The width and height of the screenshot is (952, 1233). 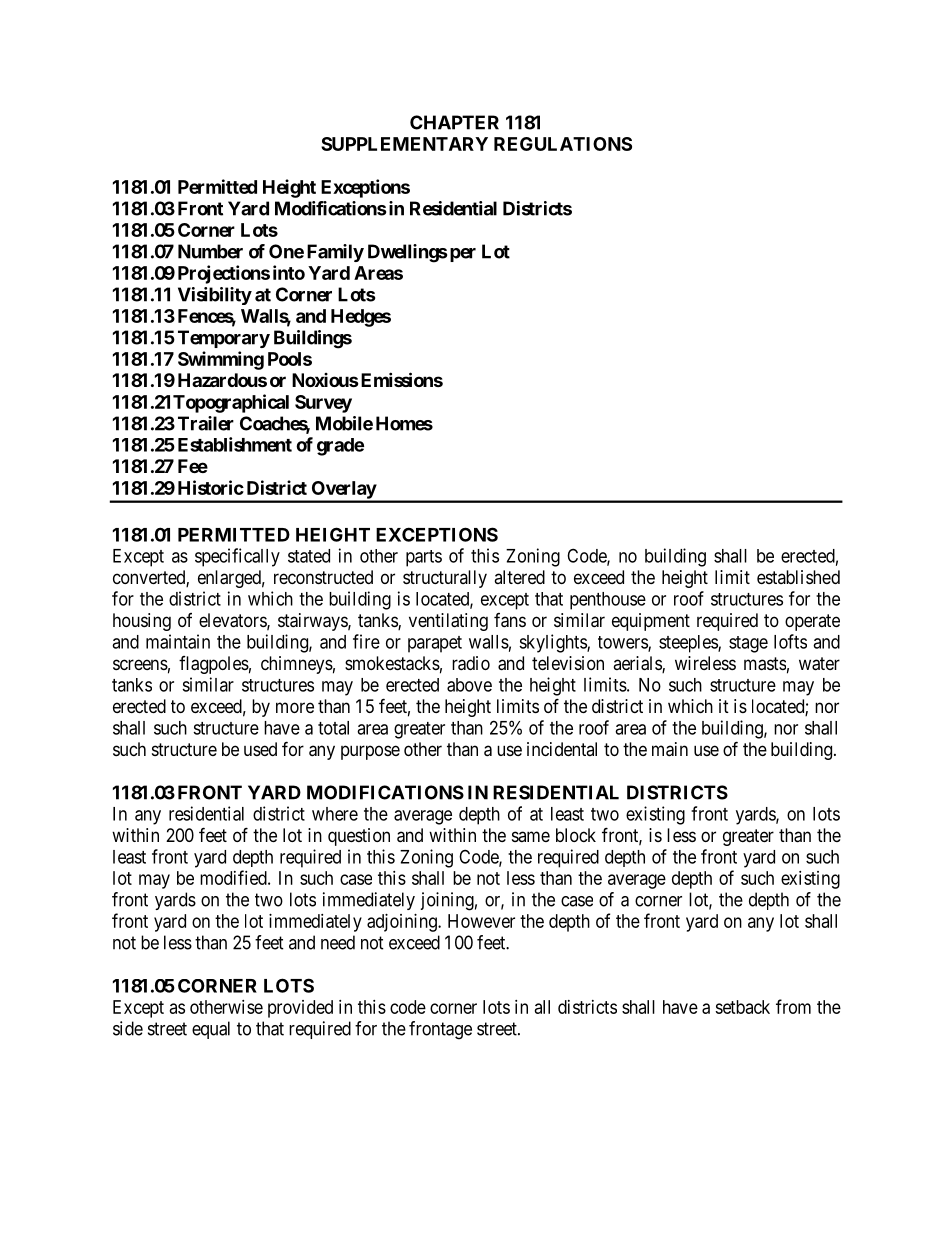 I want to click on CHAPTER, so click(x=454, y=122).
